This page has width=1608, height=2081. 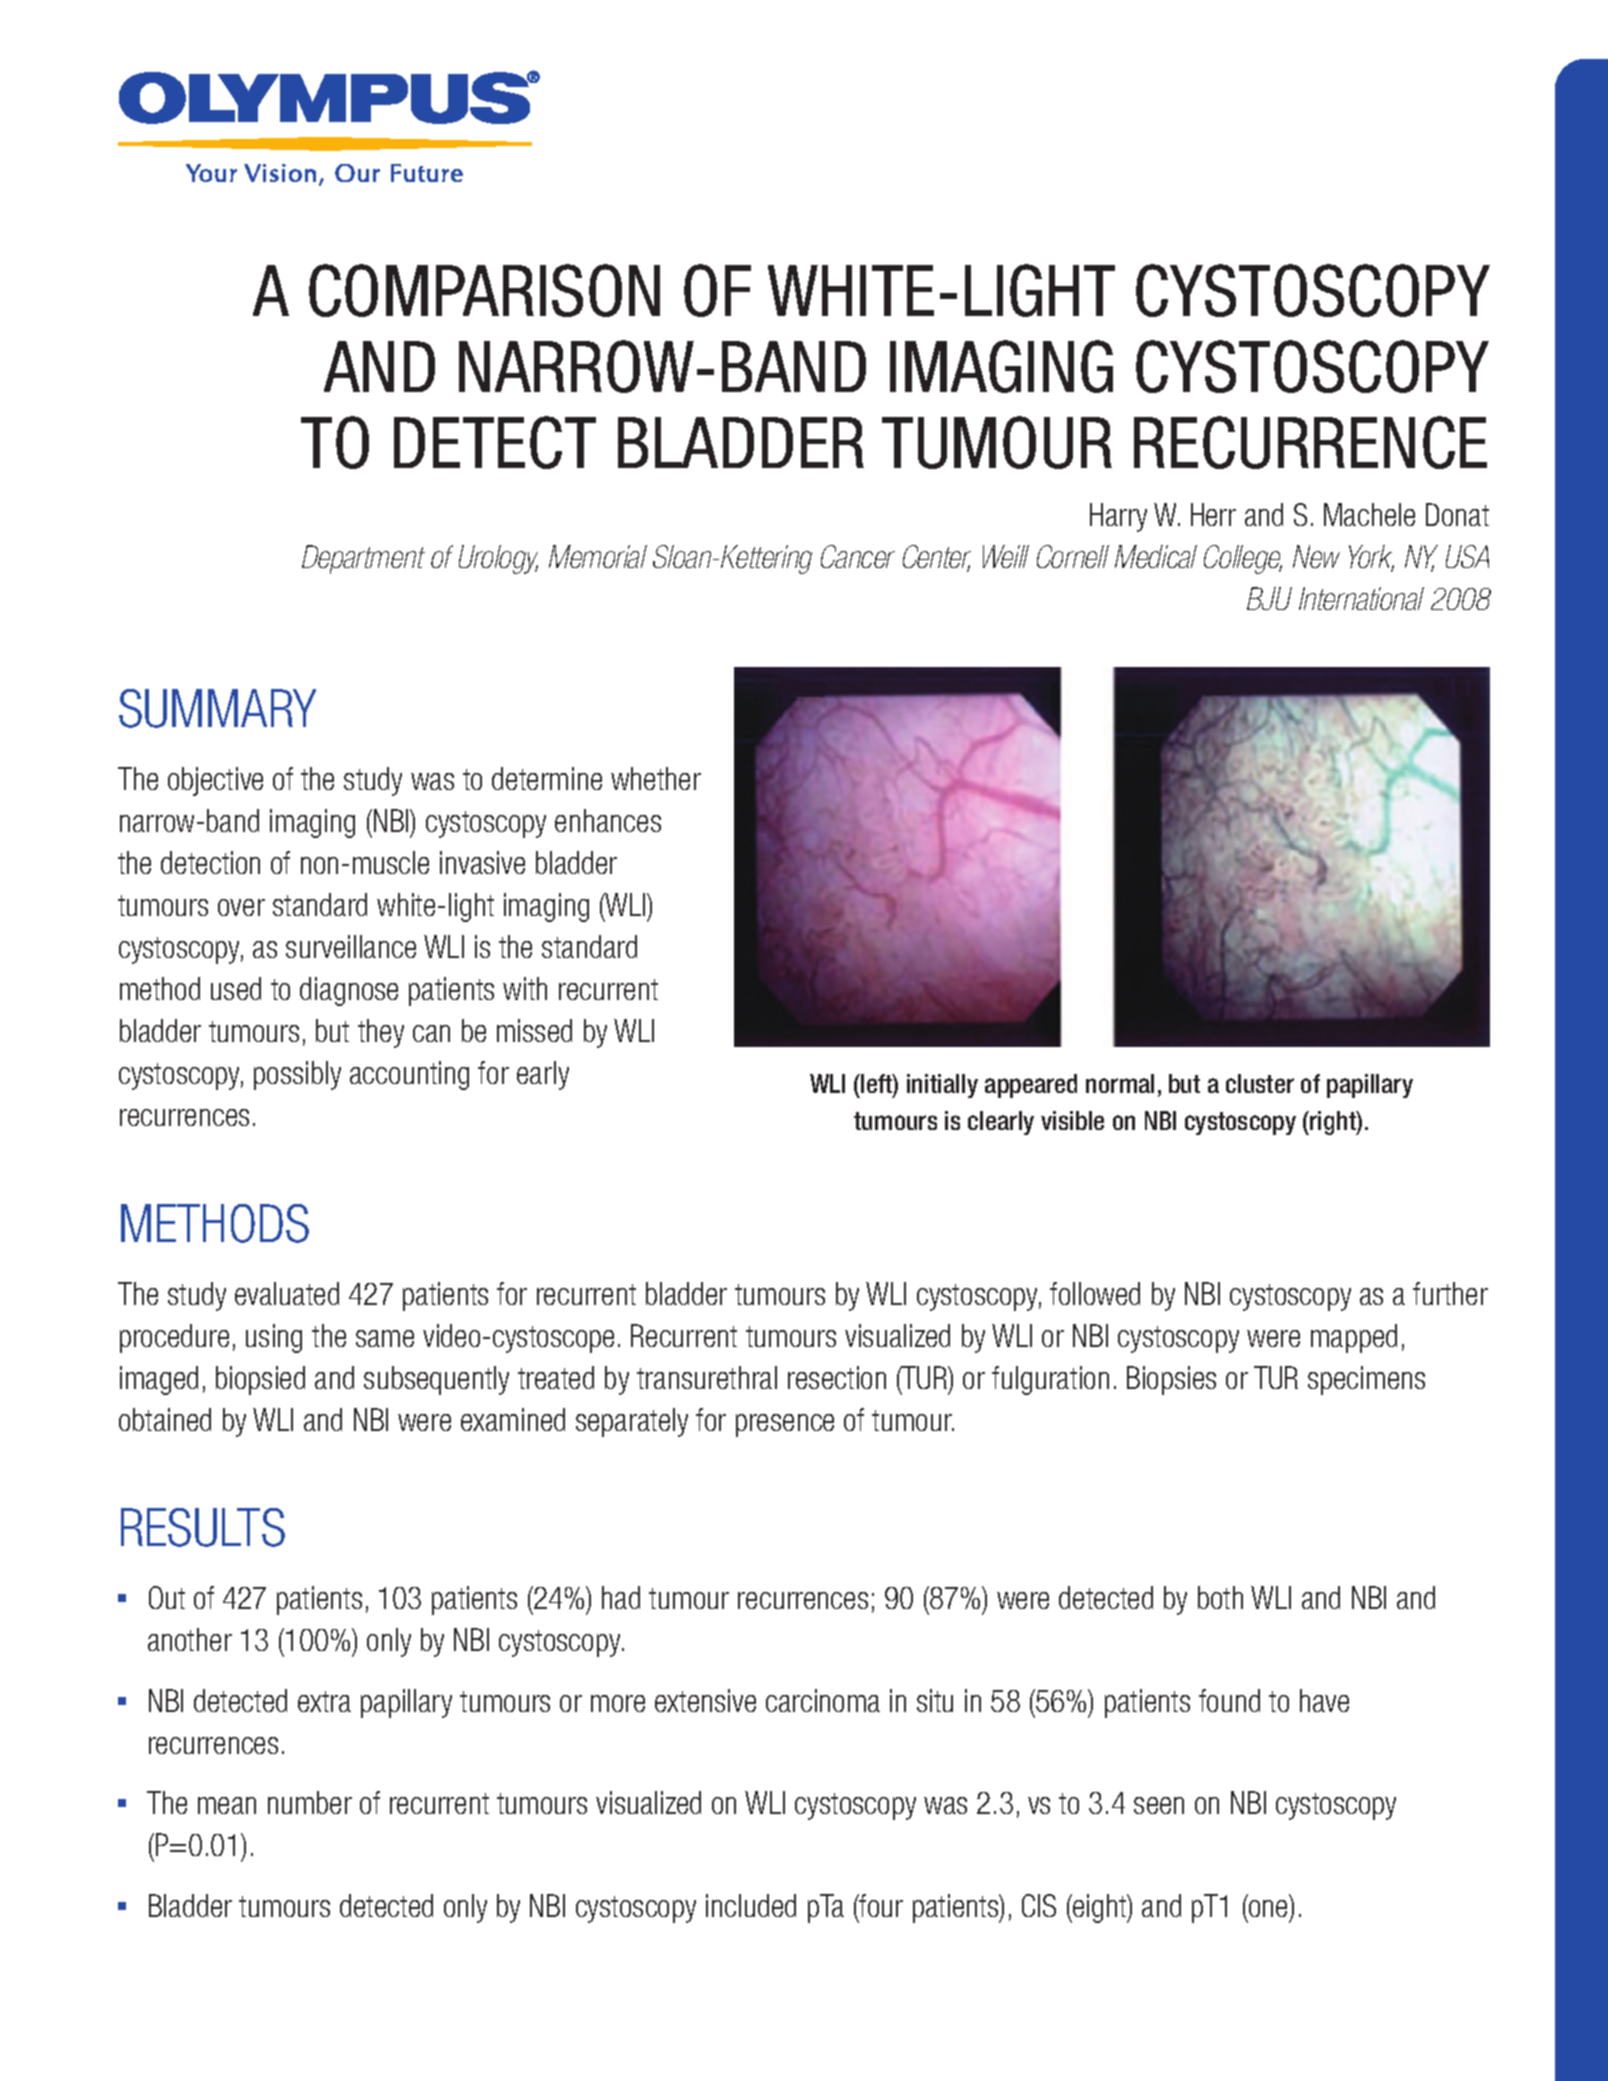 What do you see at coordinates (274, 1338) in the page?
I see `using` at bounding box center [274, 1338].
